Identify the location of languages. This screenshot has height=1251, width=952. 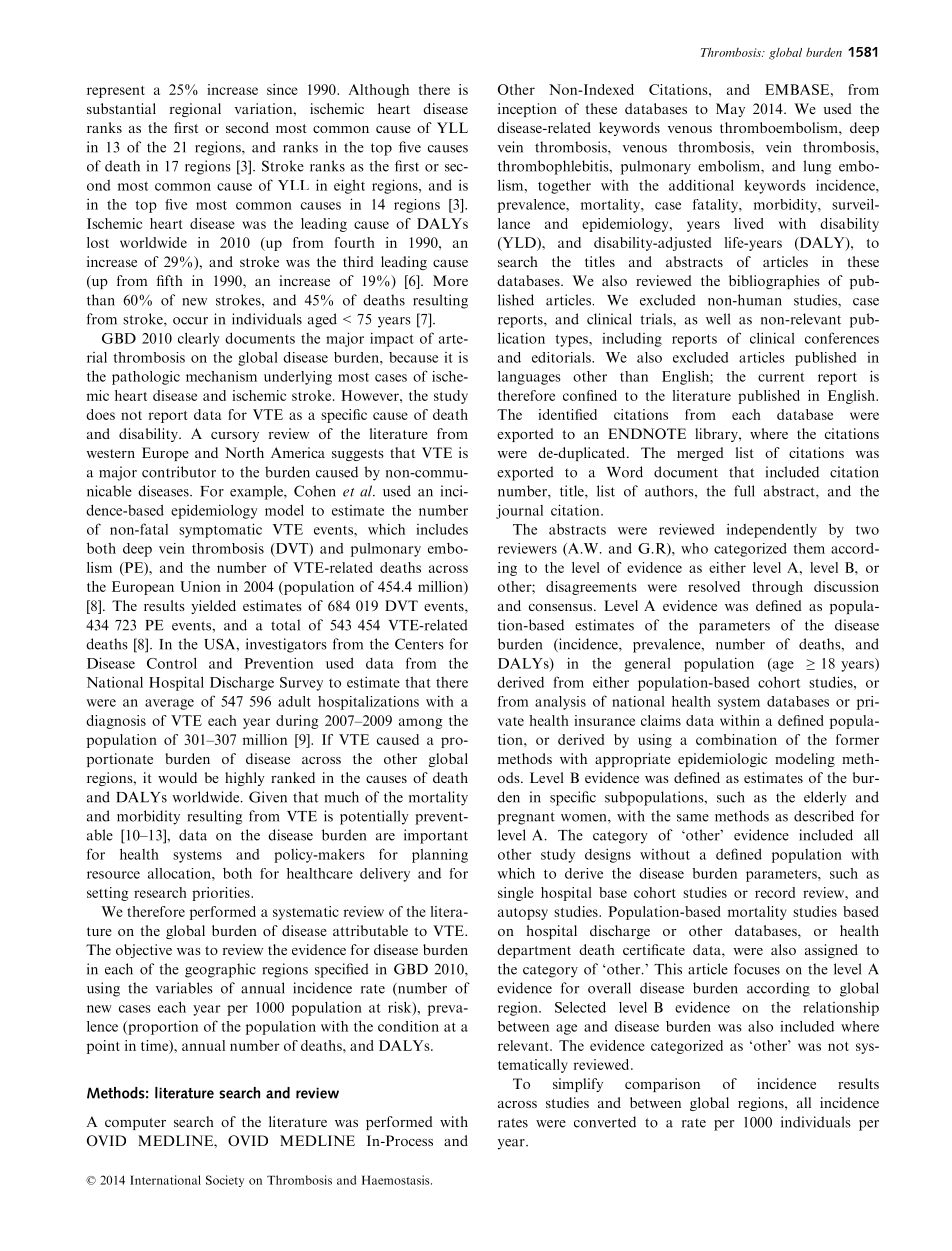
(529, 378).
